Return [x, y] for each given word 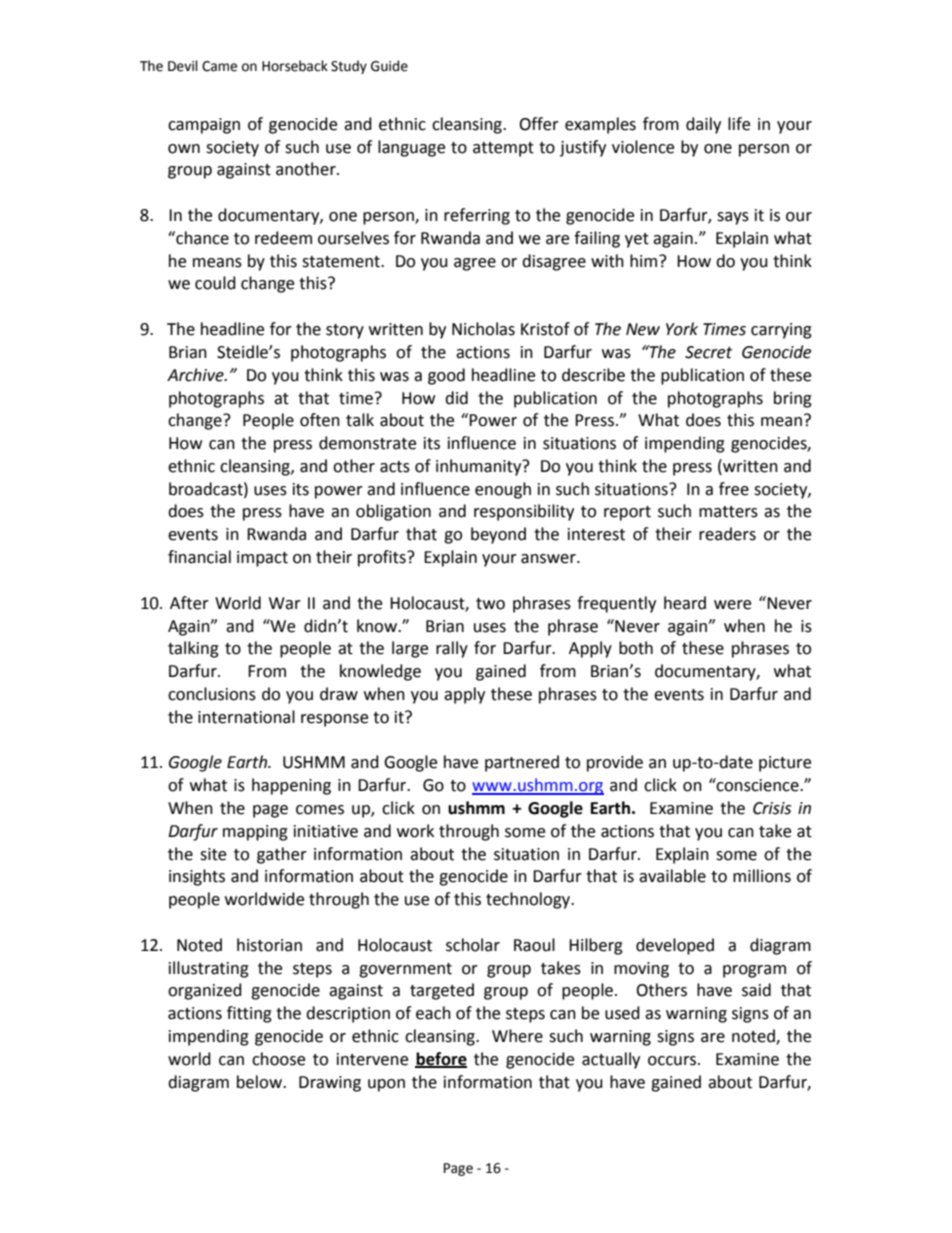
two [490, 604]
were [732, 605]
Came [219, 66]
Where [517, 1036]
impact [262, 559]
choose [278, 1059]
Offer [539, 124]
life [739, 124]
